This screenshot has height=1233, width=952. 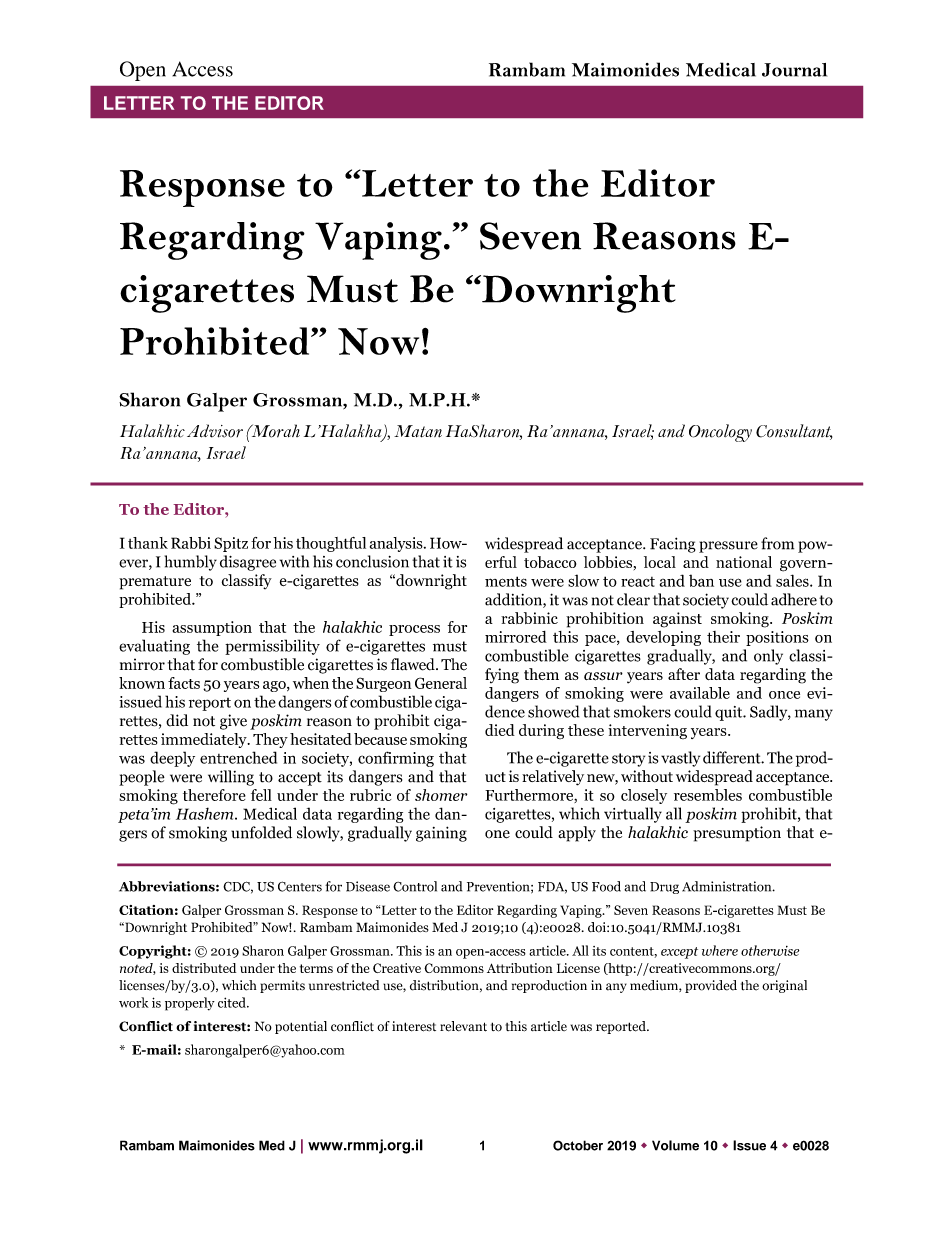 I want to click on potential, so click(x=301, y=1027).
